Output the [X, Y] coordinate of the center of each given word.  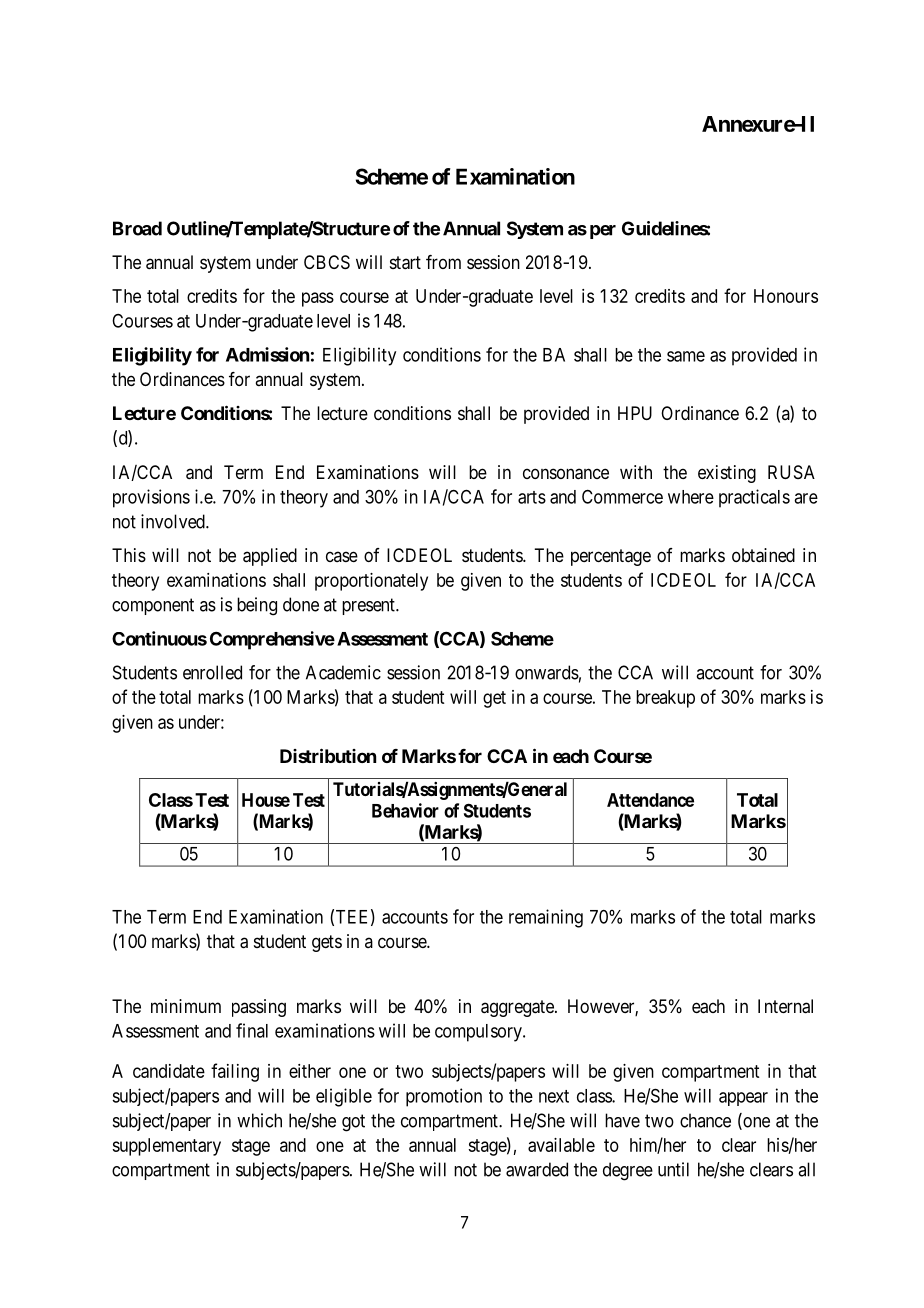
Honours [786, 296]
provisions [151, 498]
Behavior [405, 810]
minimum [186, 1006]
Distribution [328, 755]
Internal [785, 1006]
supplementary [166, 1147]
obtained [763, 555]
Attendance [650, 800]
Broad [137, 228]
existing [727, 474]
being [257, 606]
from [443, 262]
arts [532, 497]
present [369, 606]
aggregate [518, 1008]
